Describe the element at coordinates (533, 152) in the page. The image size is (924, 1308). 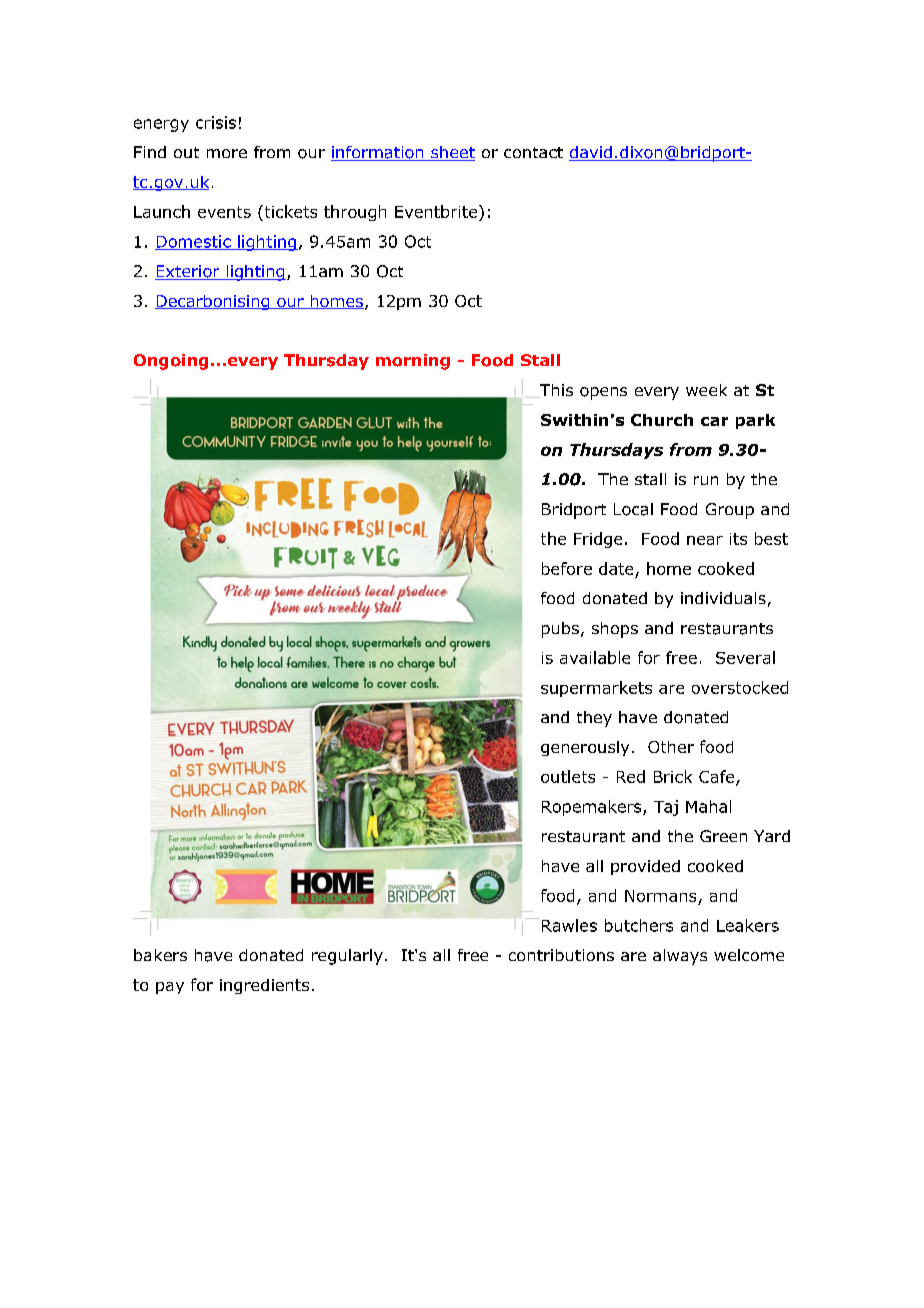
I see `contact` at that location.
